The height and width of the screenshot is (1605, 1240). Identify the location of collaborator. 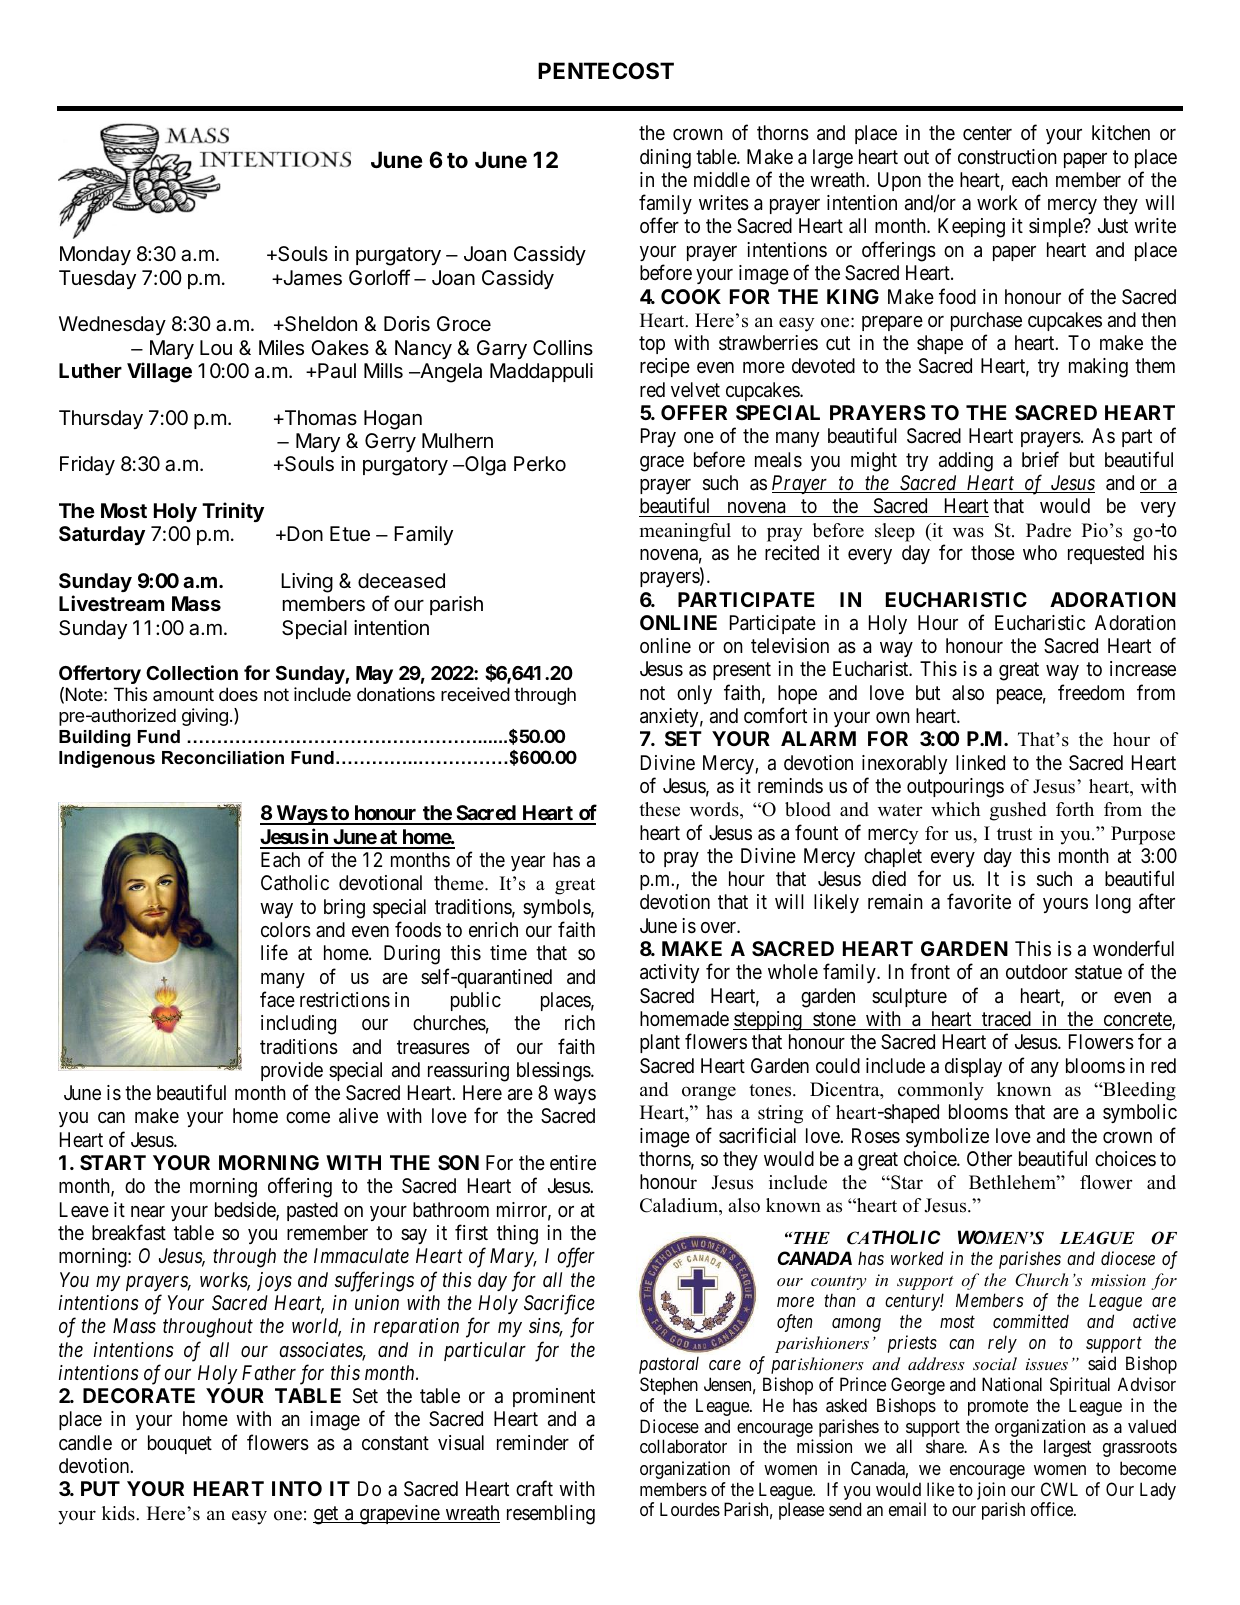
(683, 1446).
